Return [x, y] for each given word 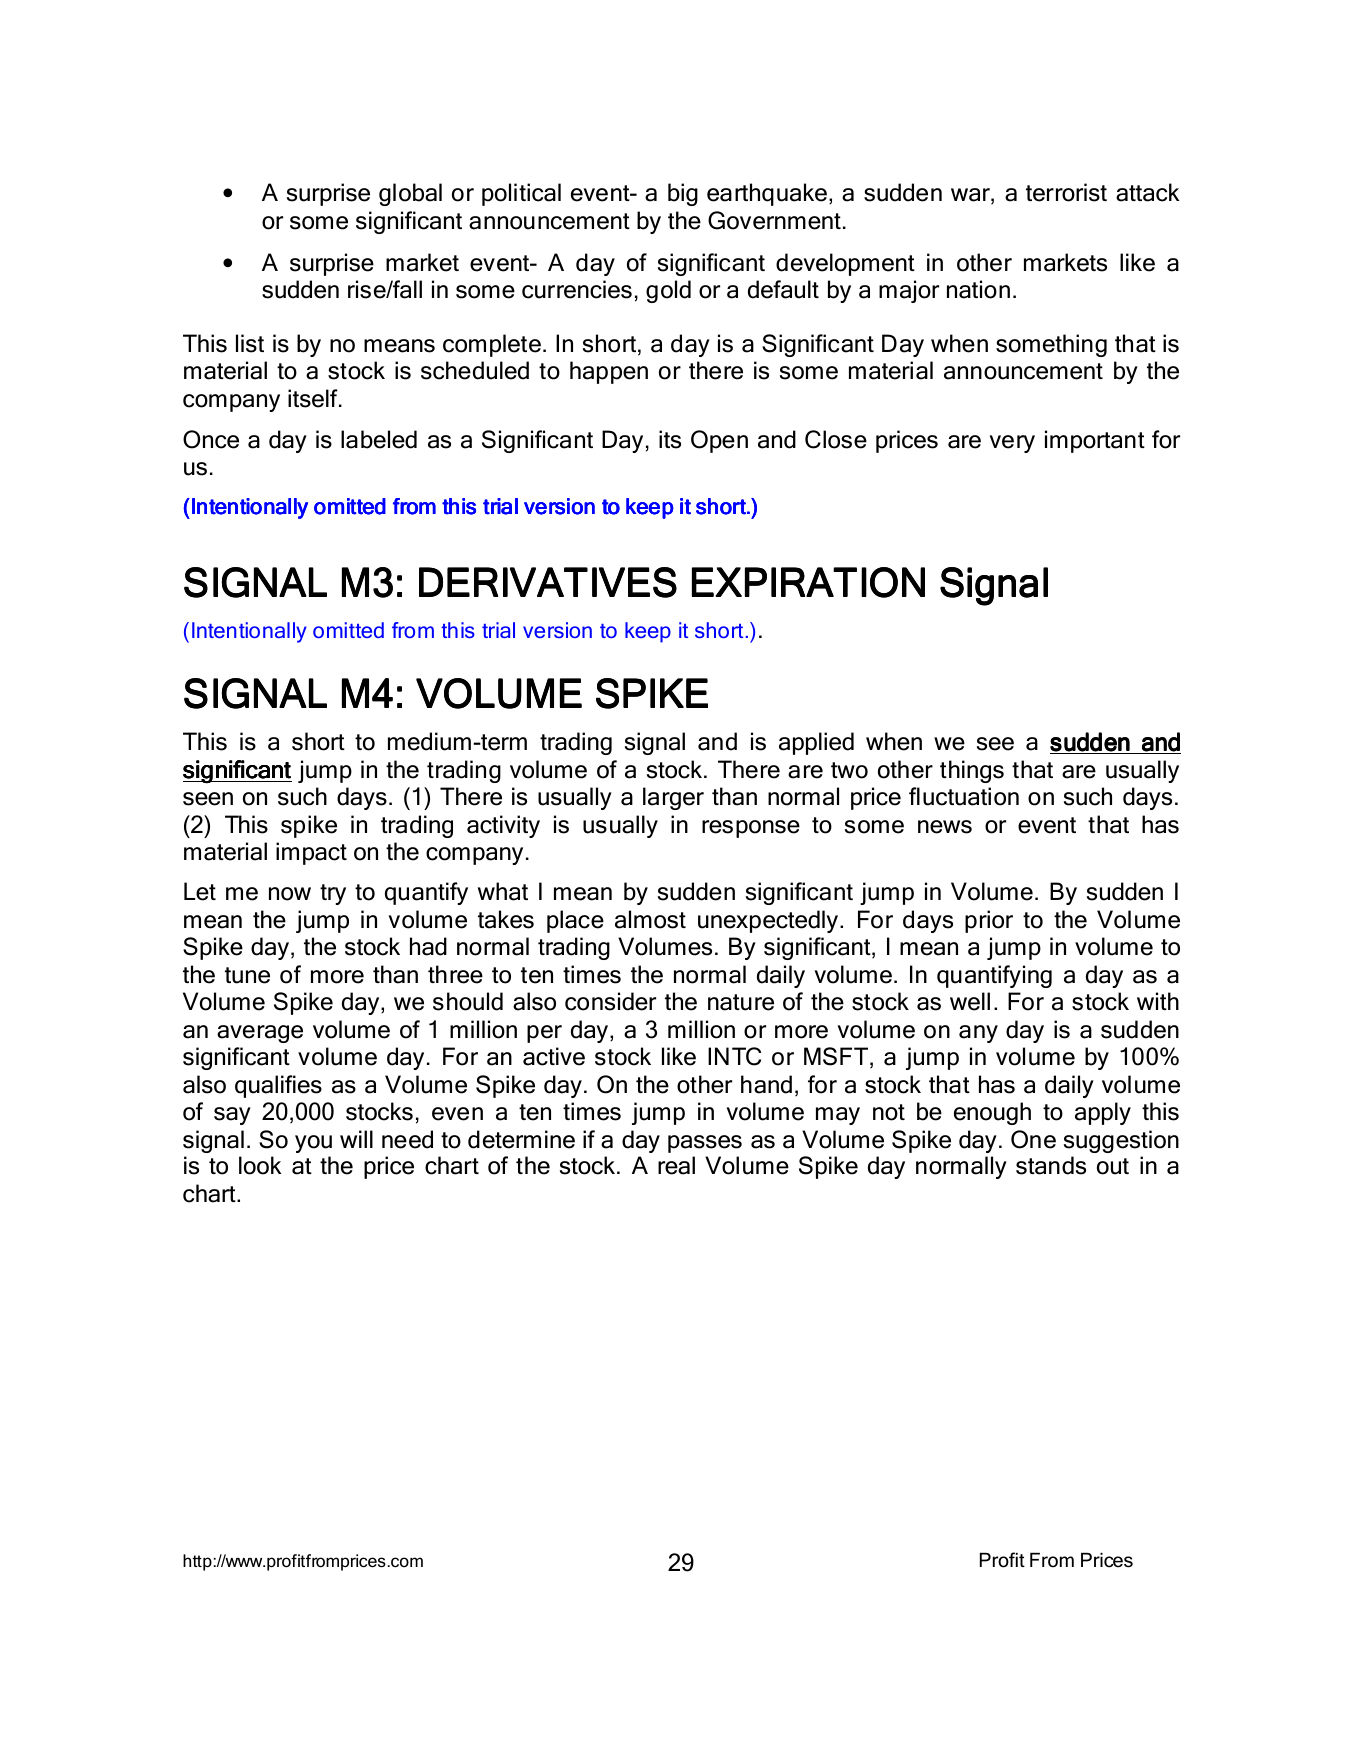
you [313, 1144]
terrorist [1066, 192]
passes [705, 1144]
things [972, 771]
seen [208, 799]
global [410, 194]
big [683, 194]
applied [816, 743]
